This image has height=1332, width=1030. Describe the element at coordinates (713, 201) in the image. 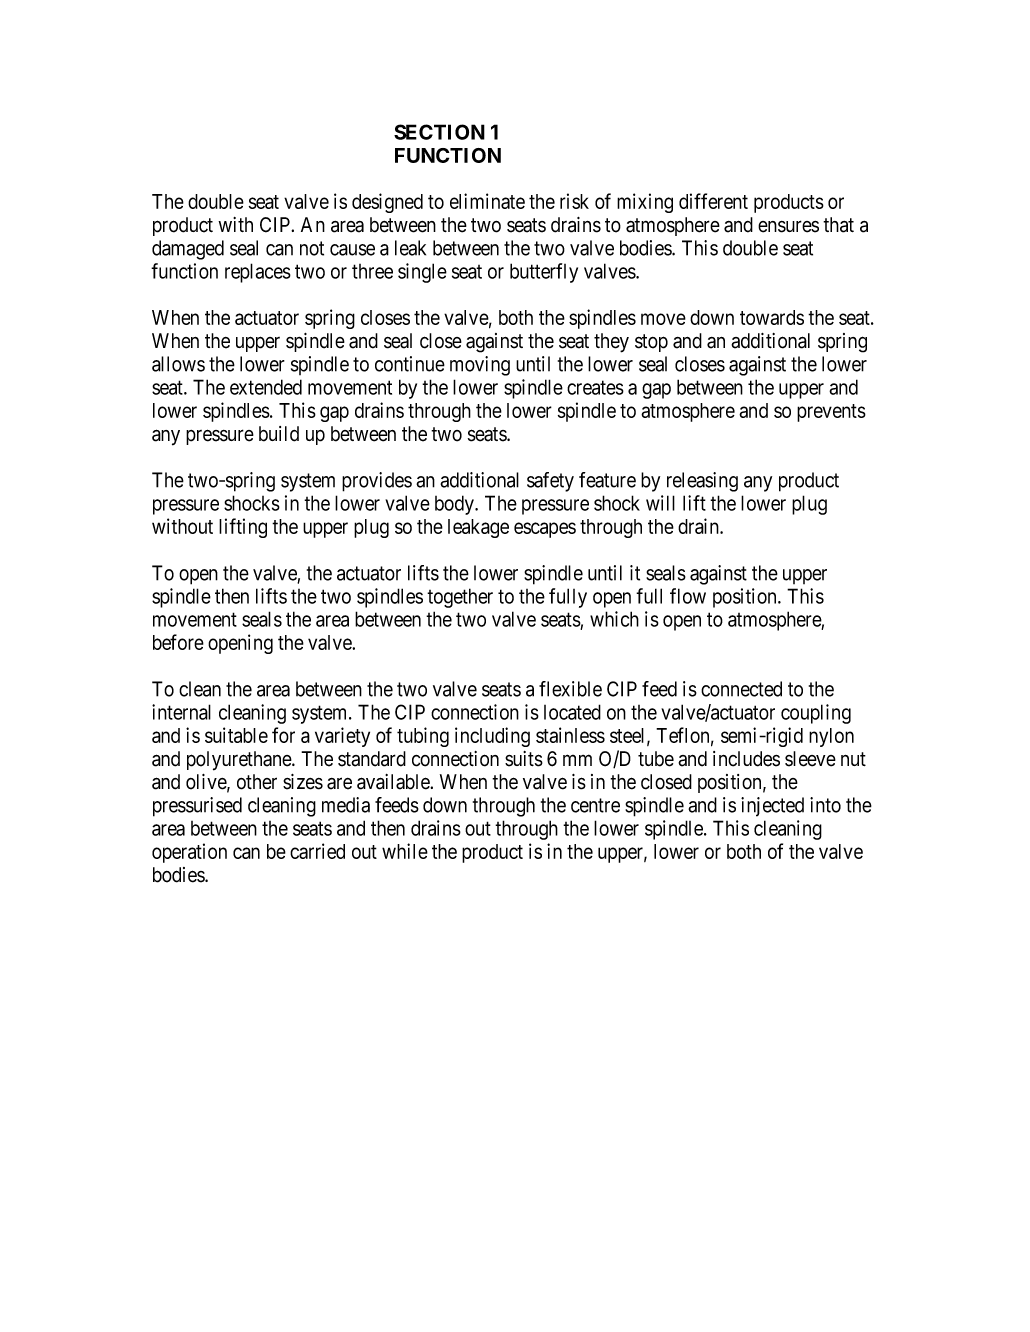

I see `different` at that location.
